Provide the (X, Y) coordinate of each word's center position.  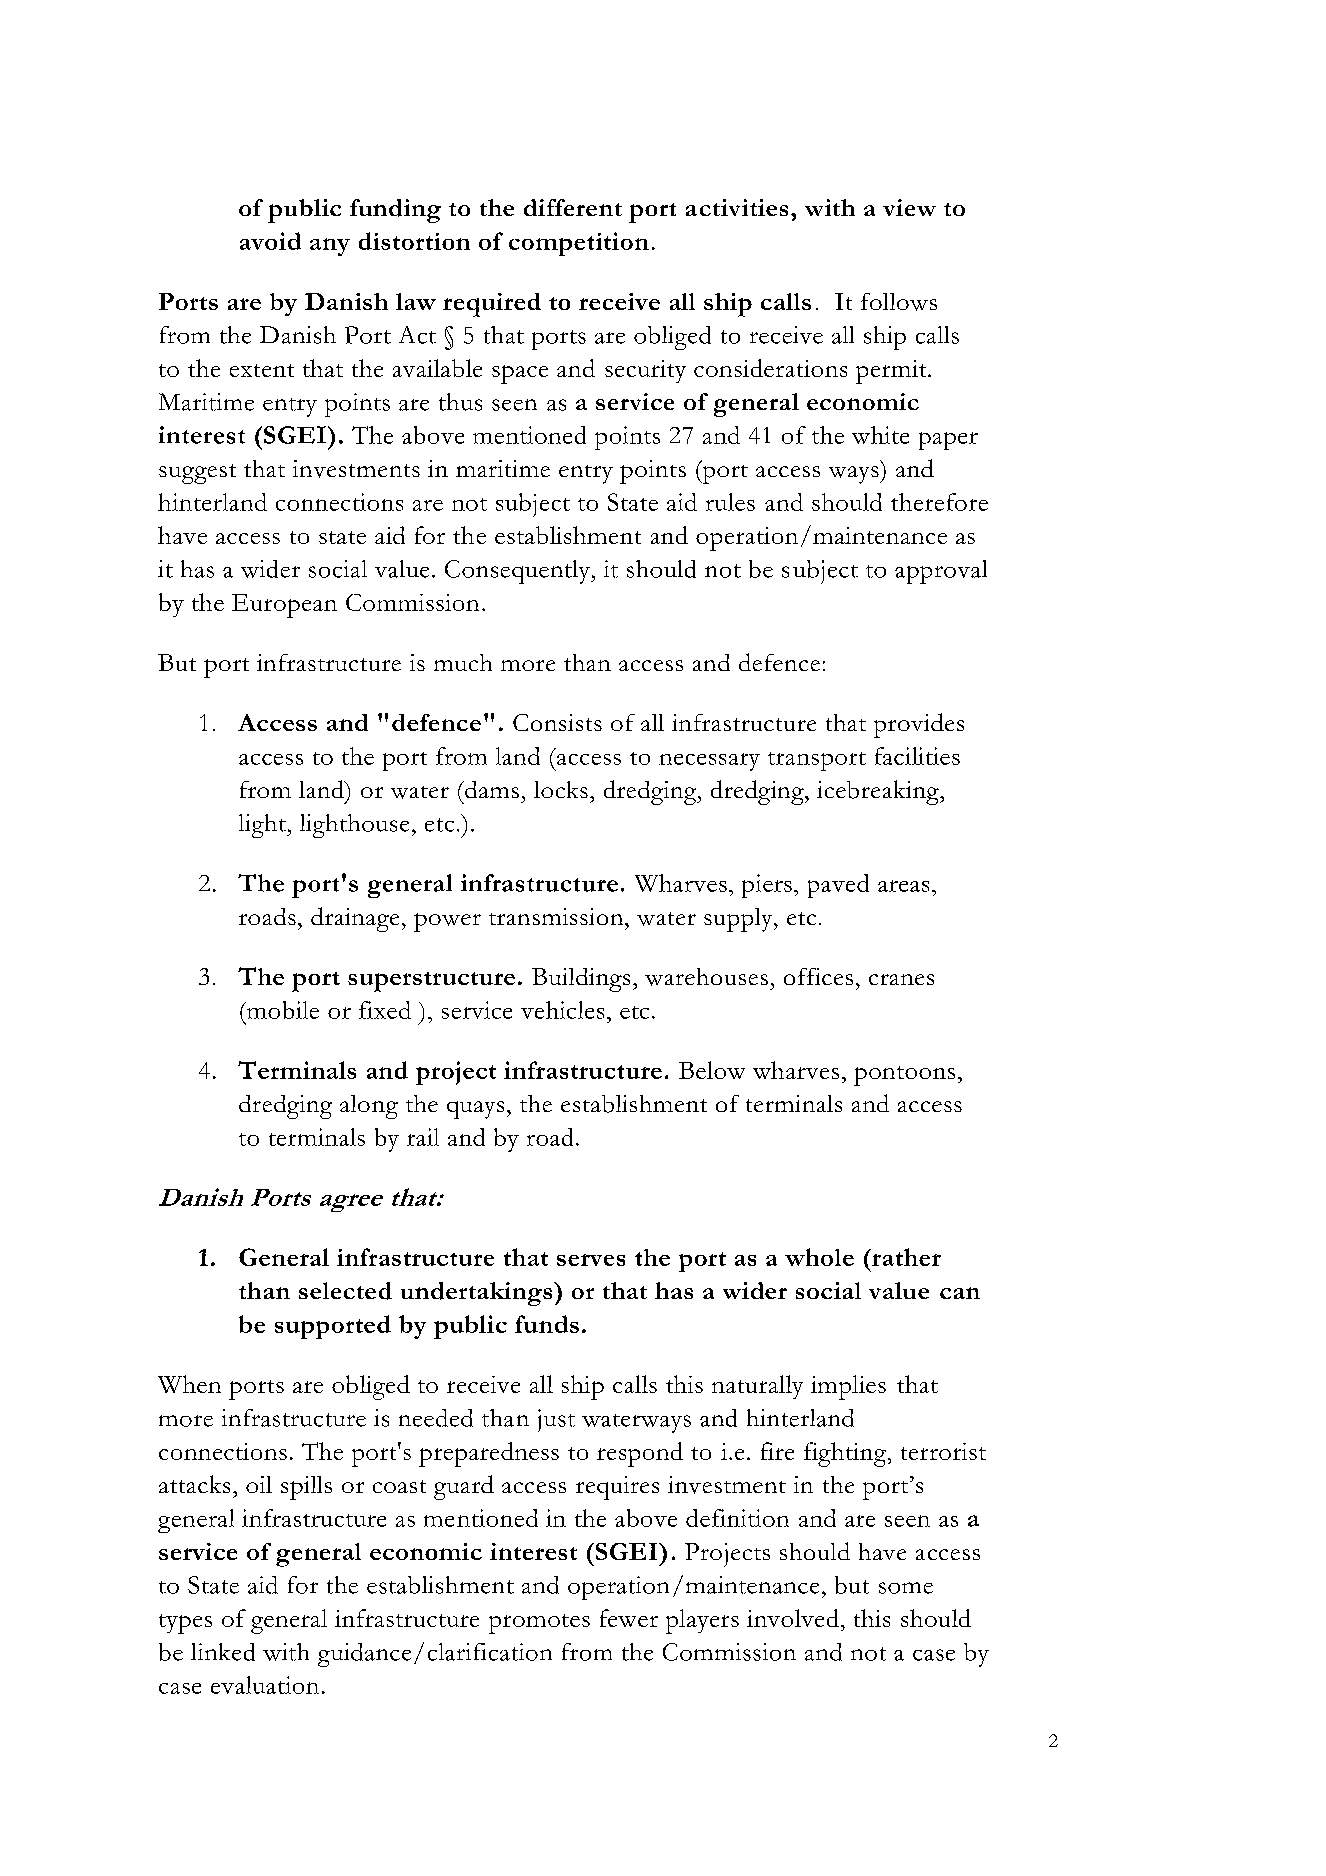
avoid (270, 241)
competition (579, 244)
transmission (557, 916)
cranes (901, 979)
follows (899, 302)
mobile (281, 1010)
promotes (539, 1624)
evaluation (265, 1685)
